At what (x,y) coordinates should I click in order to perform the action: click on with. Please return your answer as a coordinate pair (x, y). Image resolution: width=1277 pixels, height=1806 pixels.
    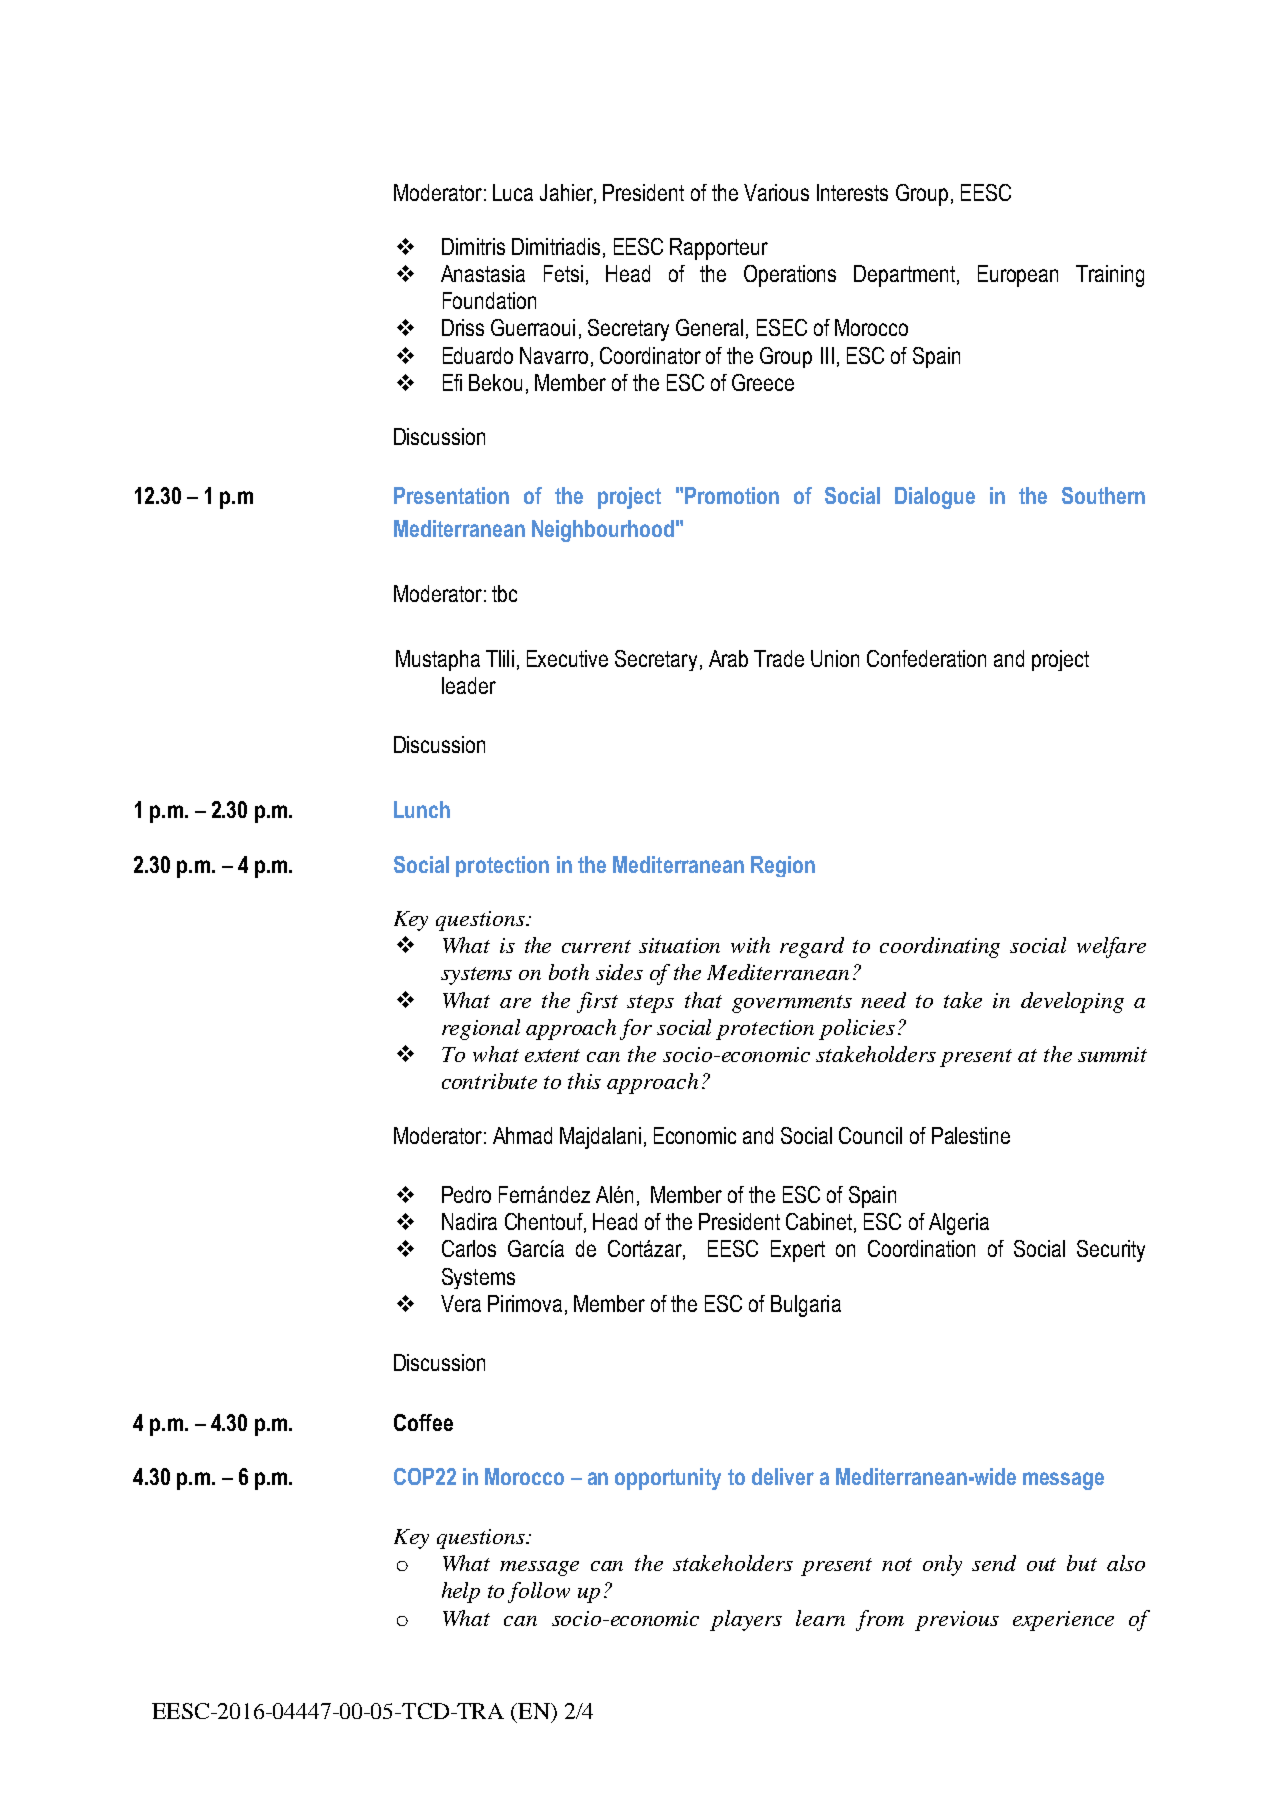
    Looking at the image, I should click on (750, 945).
